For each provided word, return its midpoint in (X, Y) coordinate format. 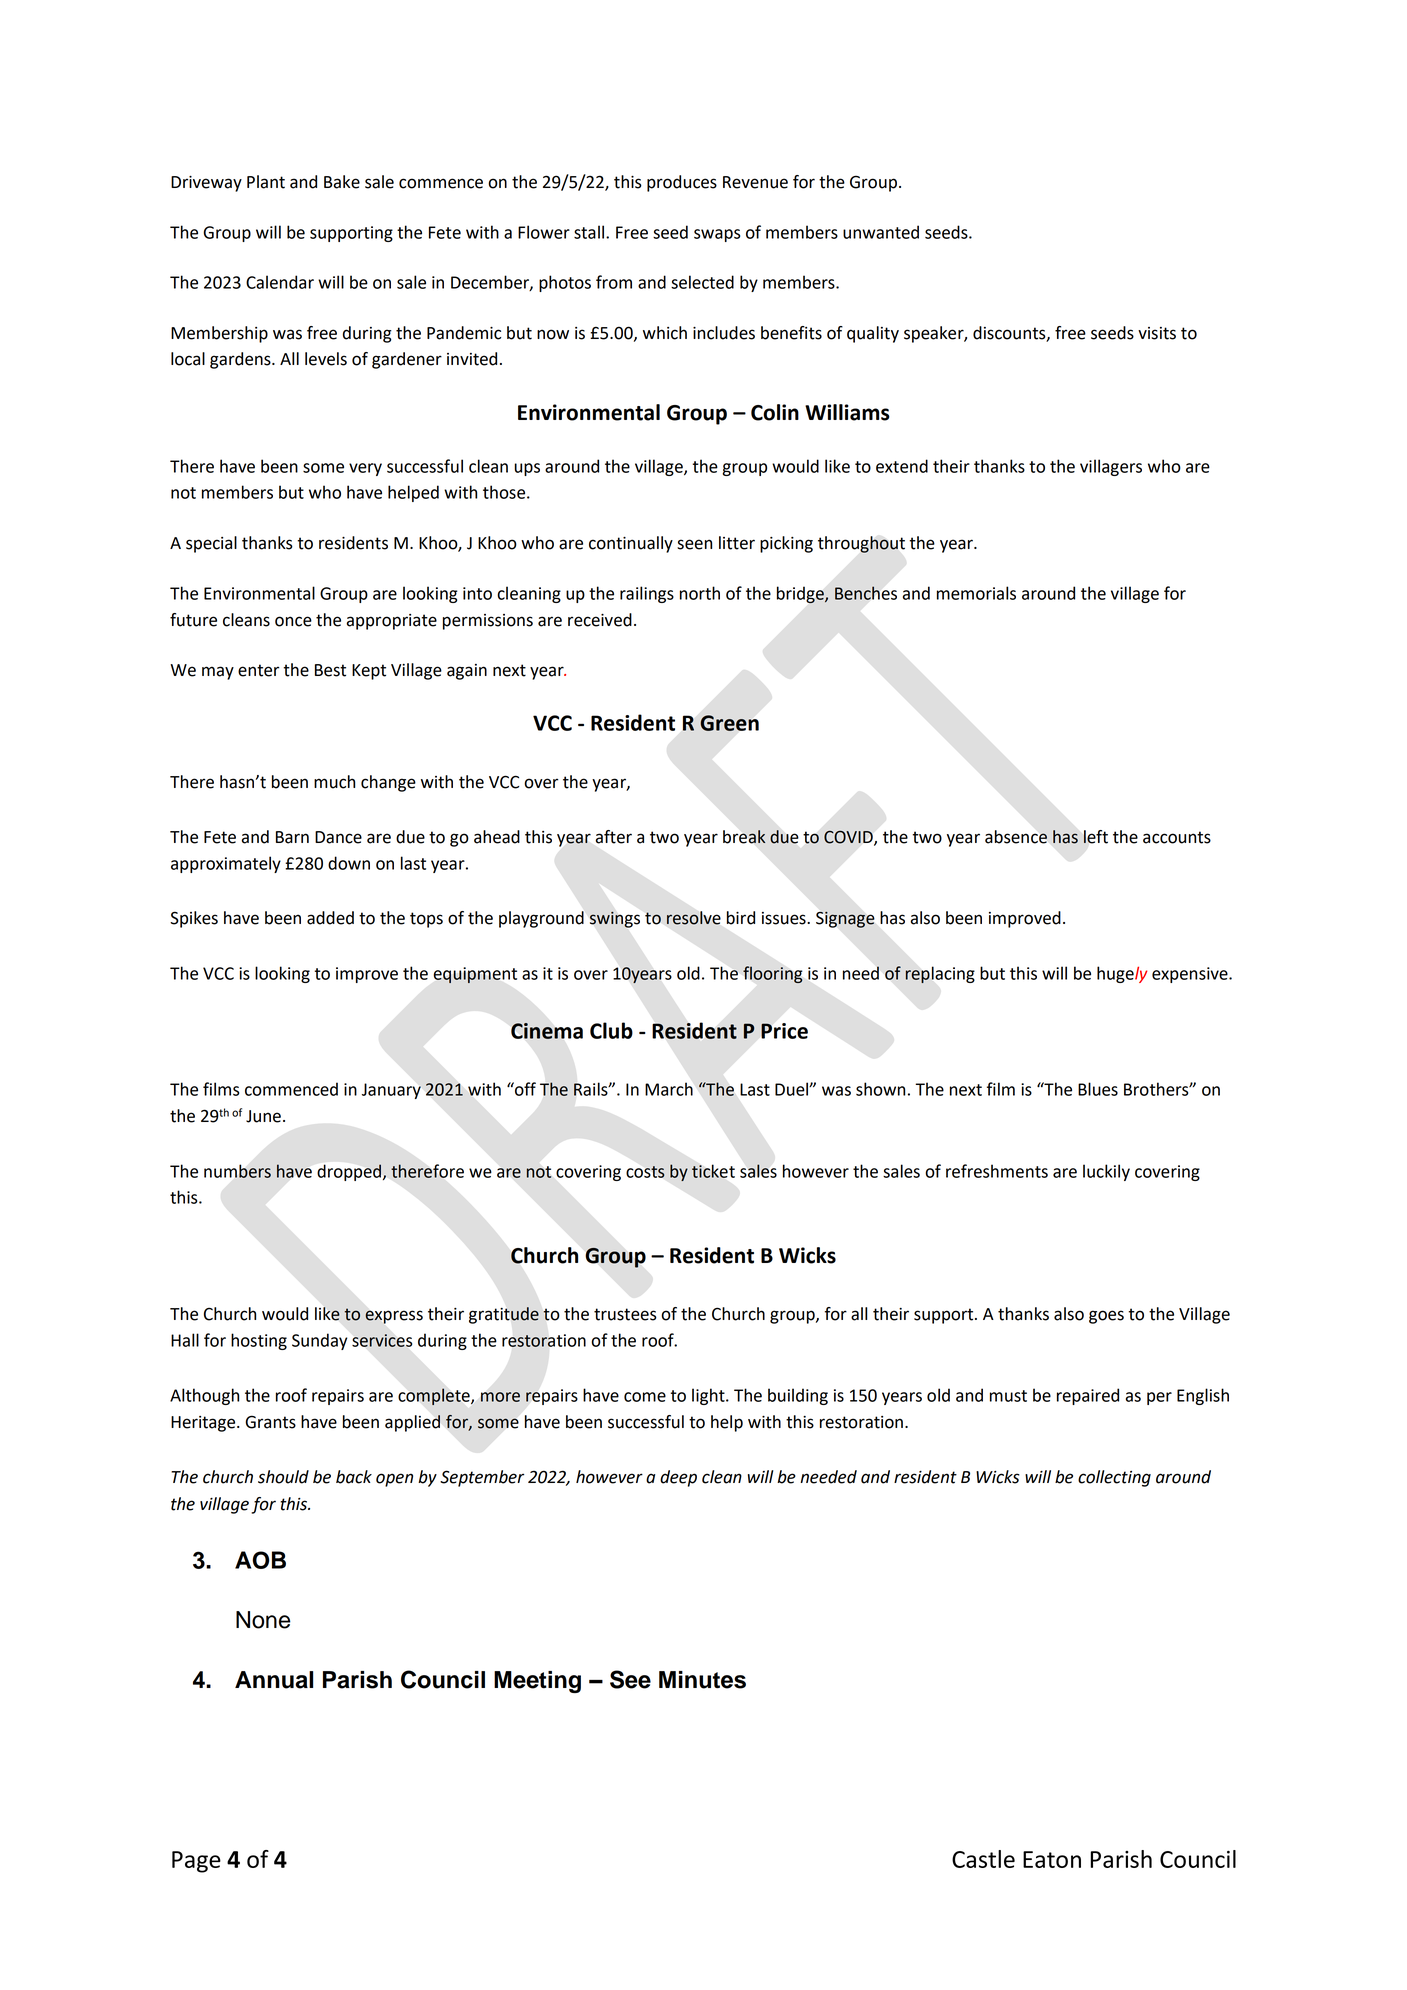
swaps (717, 235)
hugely (1122, 974)
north (700, 593)
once (293, 621)
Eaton (1052, 1859)
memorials (976, 593)
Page (196, 1862)
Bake (342, 182)
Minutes (702, 1680)
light (709, 1396)
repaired (1088, 1396)
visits (1157, 333)
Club (611, 1030)
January (391, 1091)
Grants (270, 1422)
